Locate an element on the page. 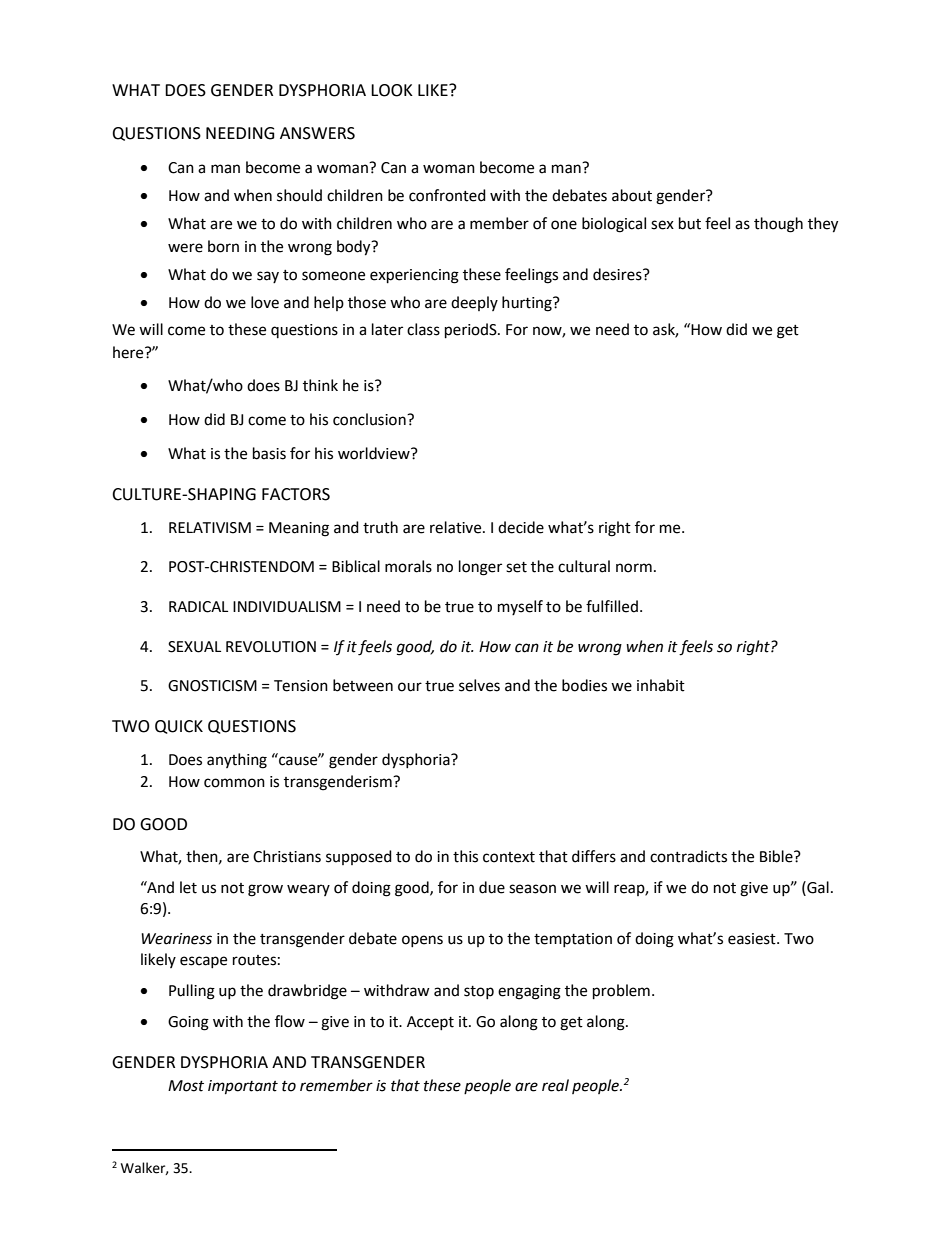 The width and height of the document is (952, 1233). LOOK is located at coordinates (392, 90).
